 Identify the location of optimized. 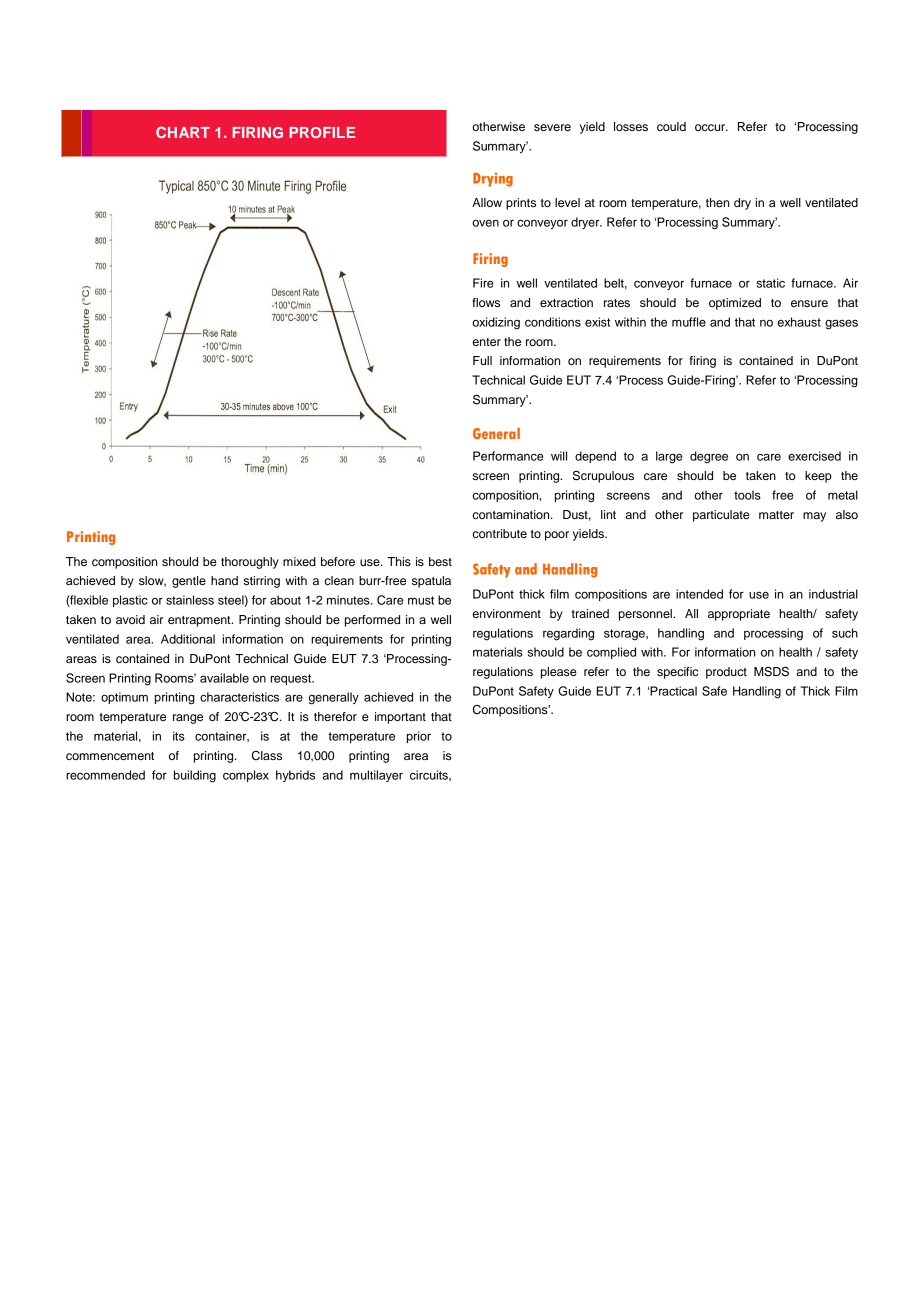
(735, 304).
